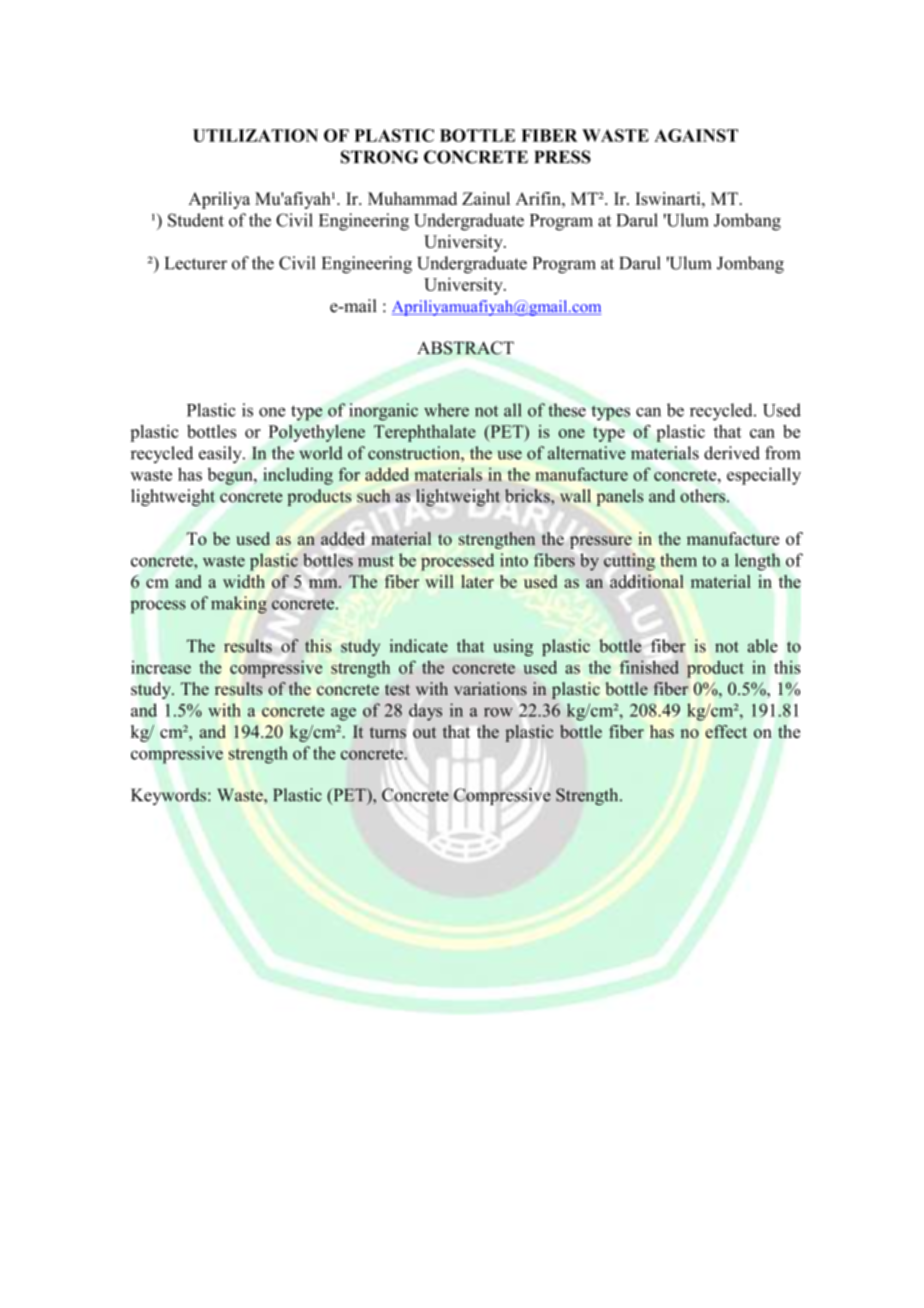 The height and width of the screenshot is (1308, 924). I want to click on AGAINST, so click(696, 135).
